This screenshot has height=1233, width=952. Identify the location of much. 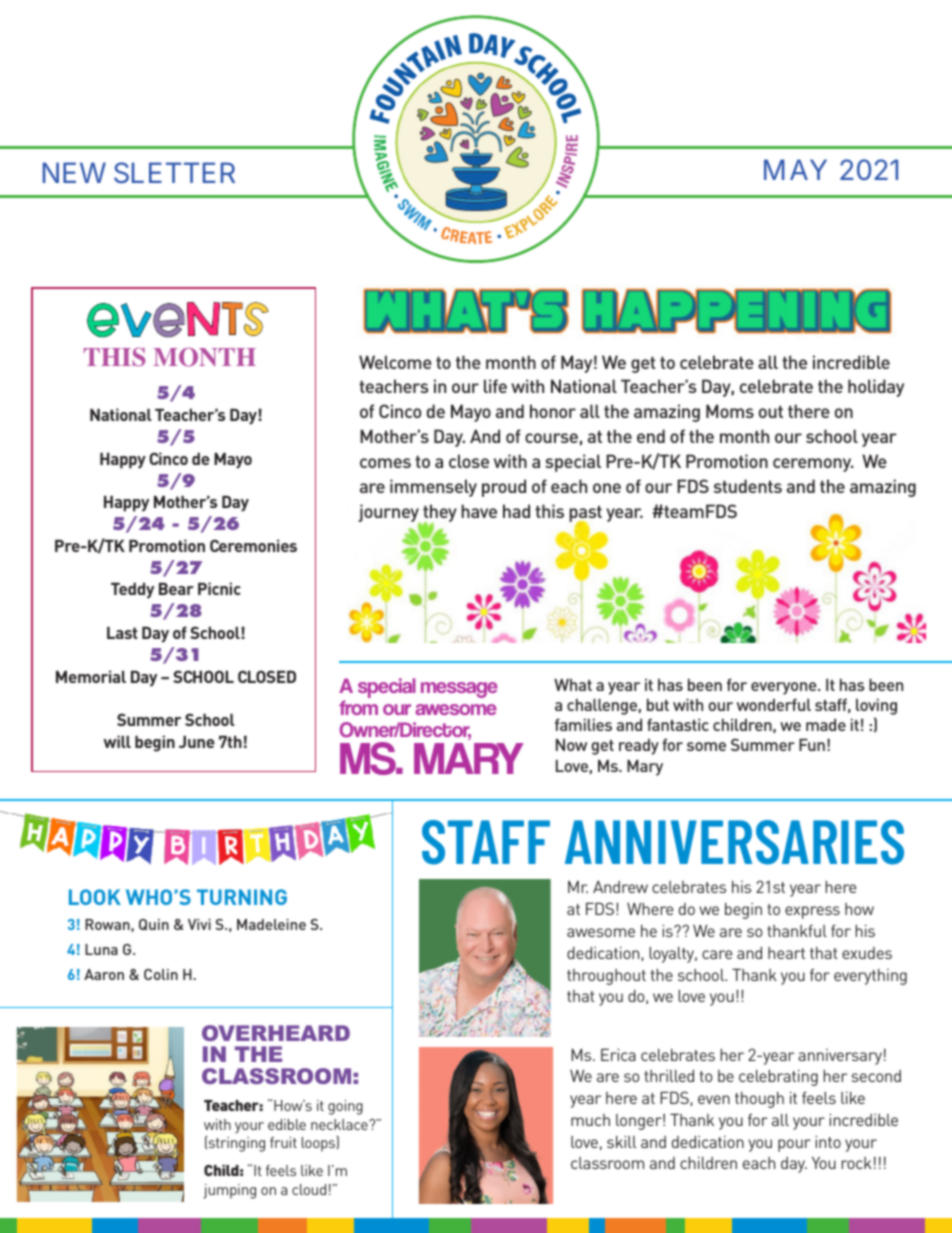
(590, 1120).
